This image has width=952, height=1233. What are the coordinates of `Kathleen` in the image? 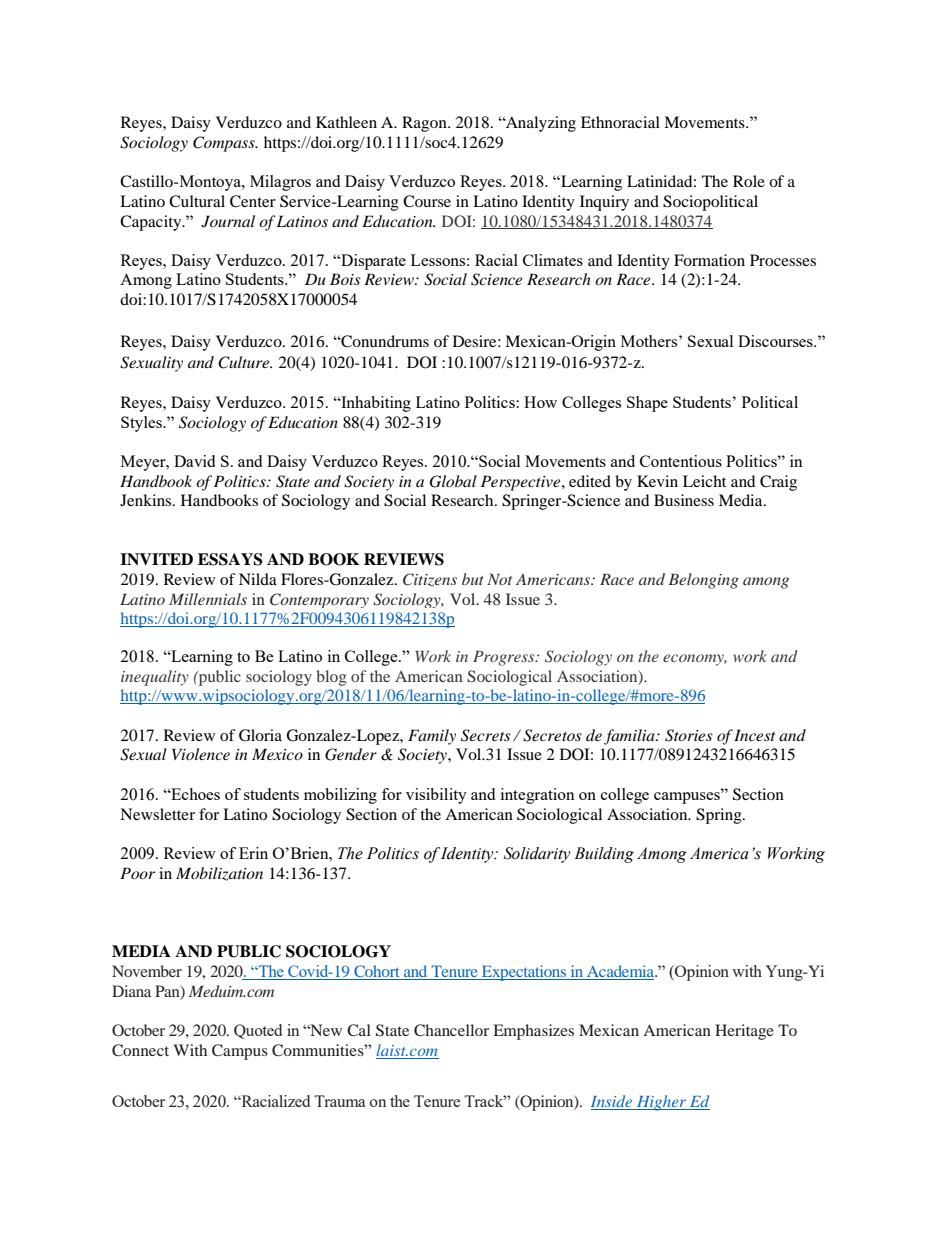 It's located at (346, 122).
